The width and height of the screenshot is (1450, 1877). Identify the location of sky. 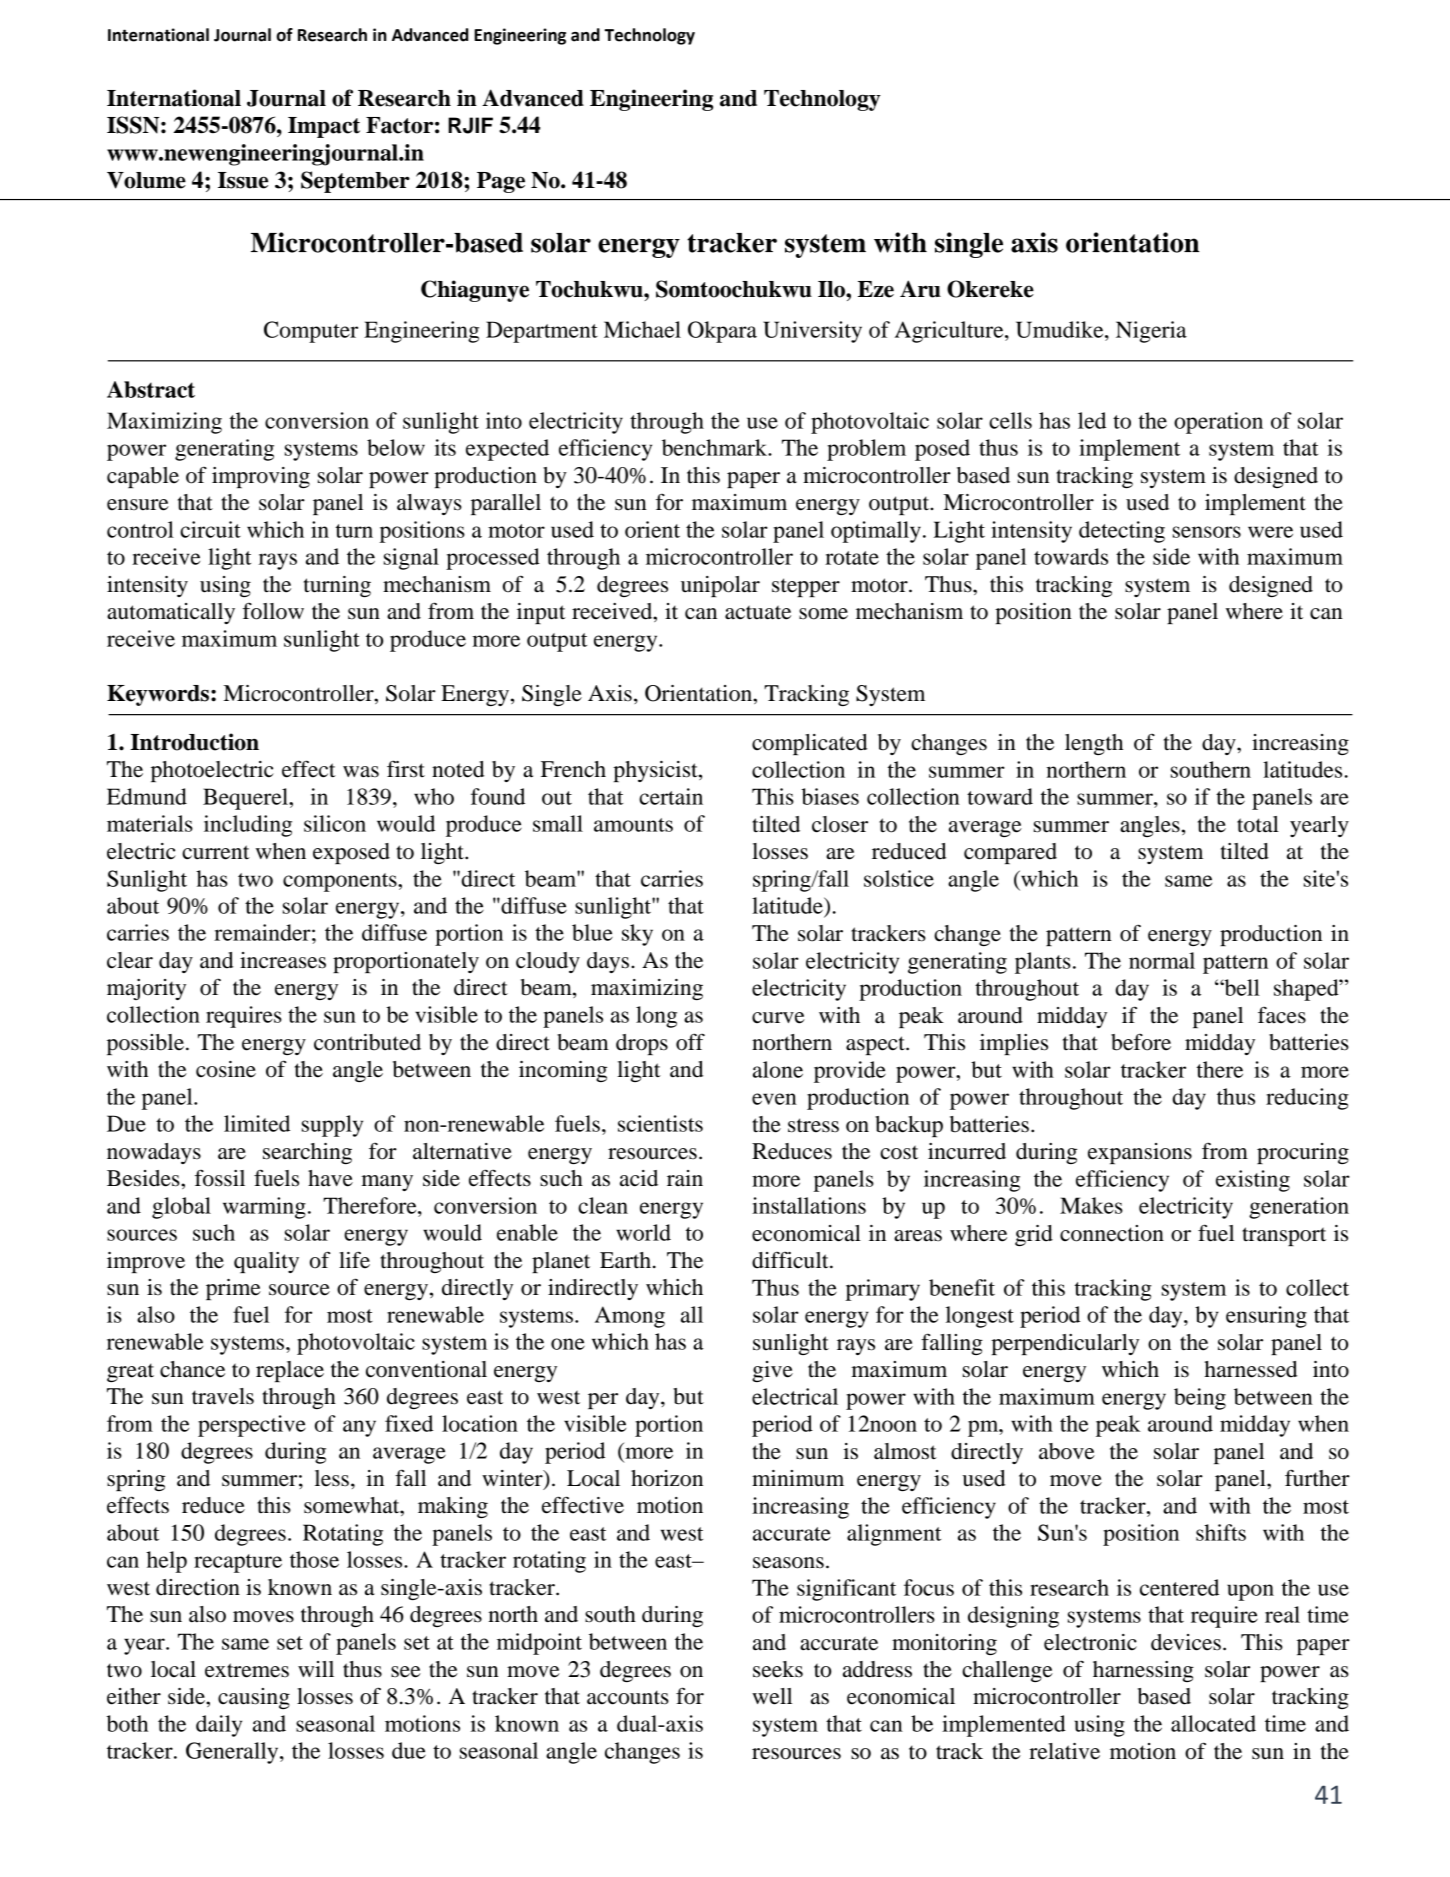
(637, 935).
